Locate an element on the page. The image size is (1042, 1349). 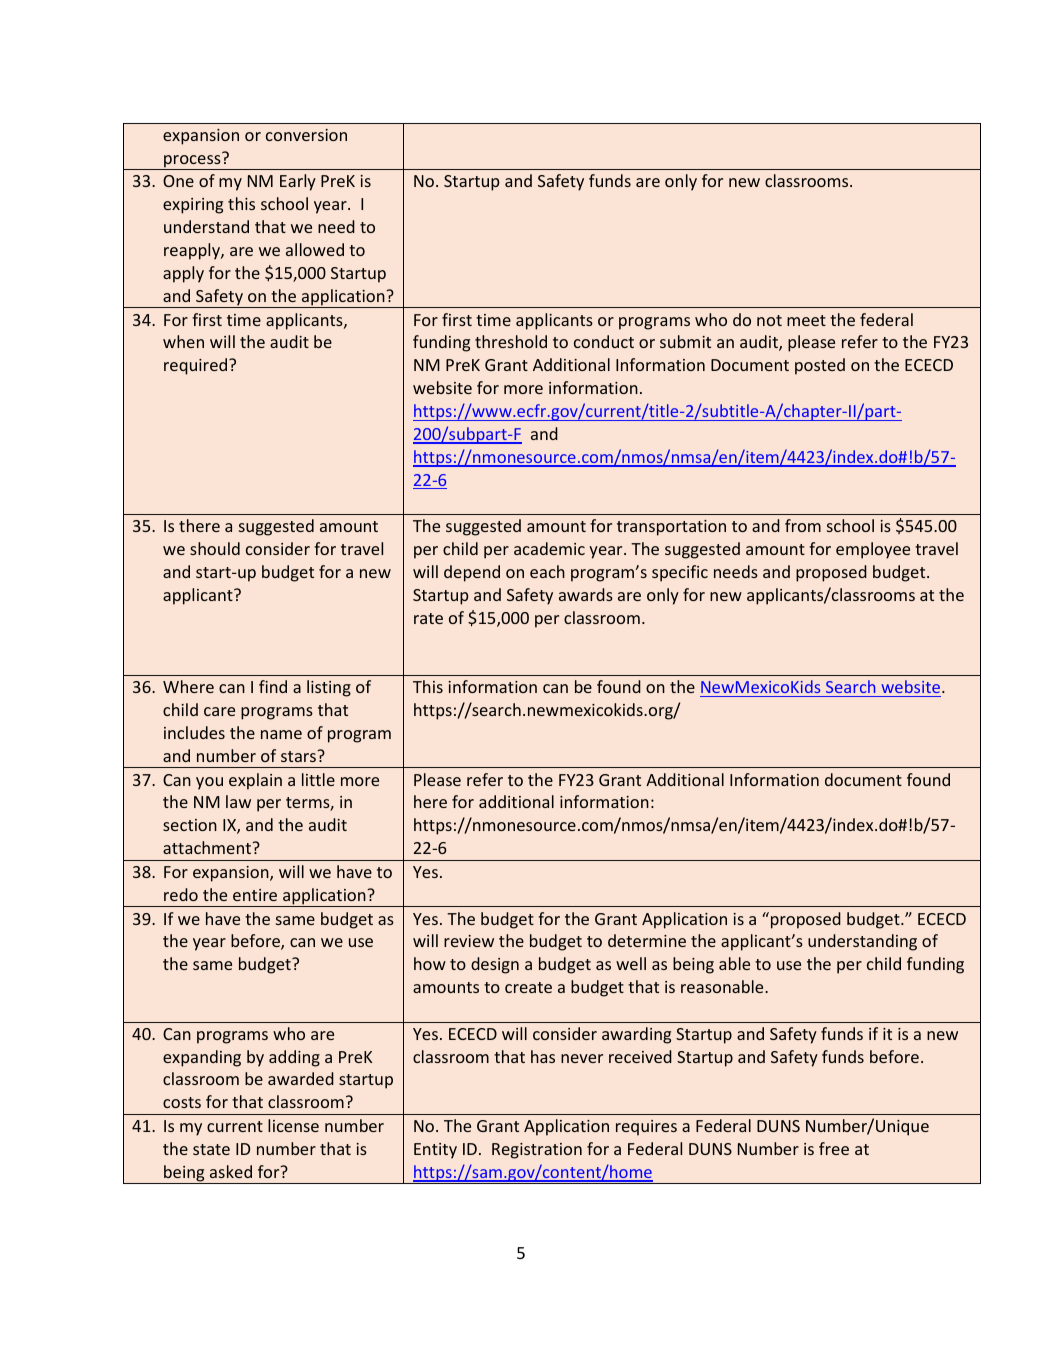
meet is located at coordinates (806, 320).
